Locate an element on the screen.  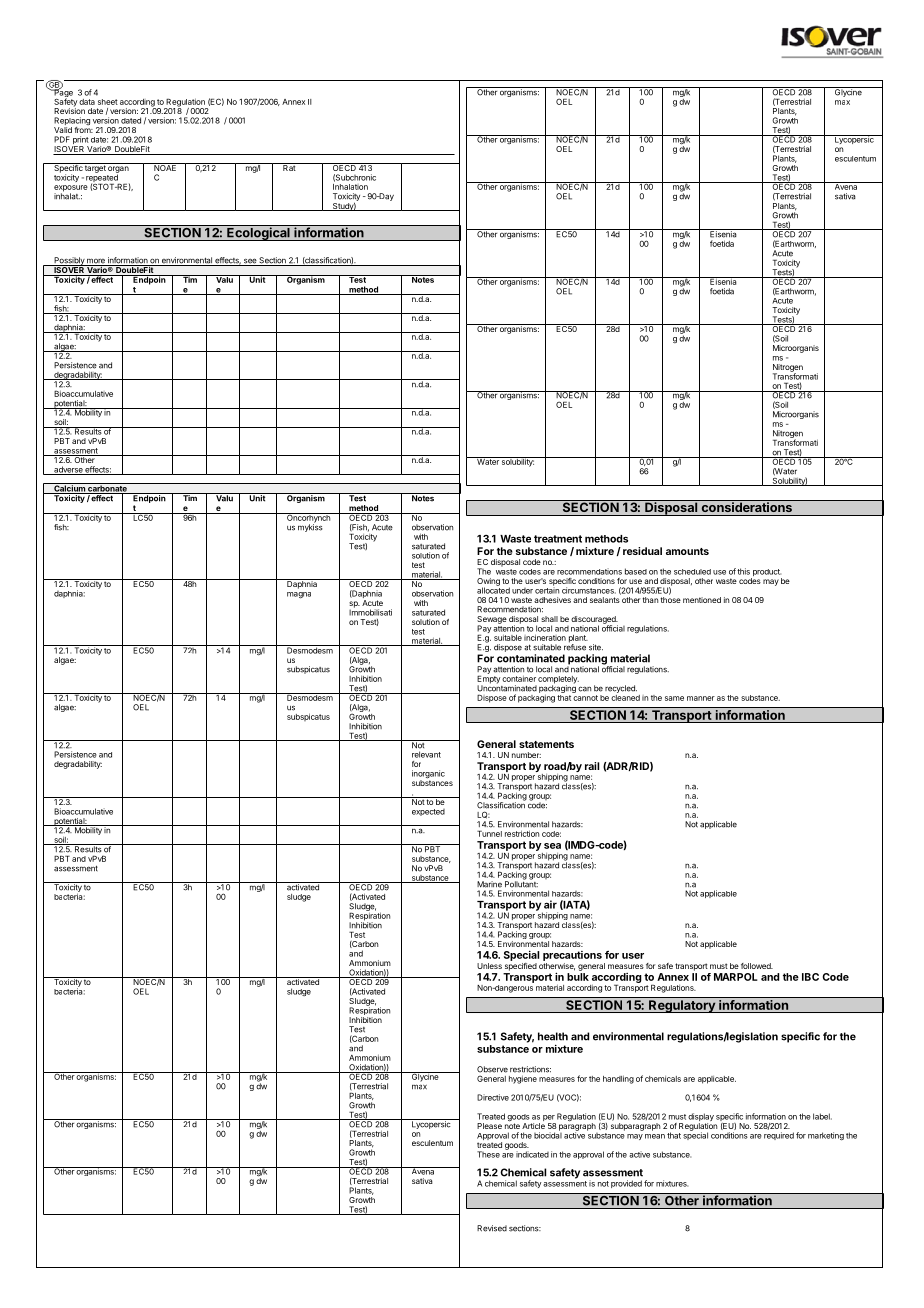
see is located at coordinates (250, 262).
